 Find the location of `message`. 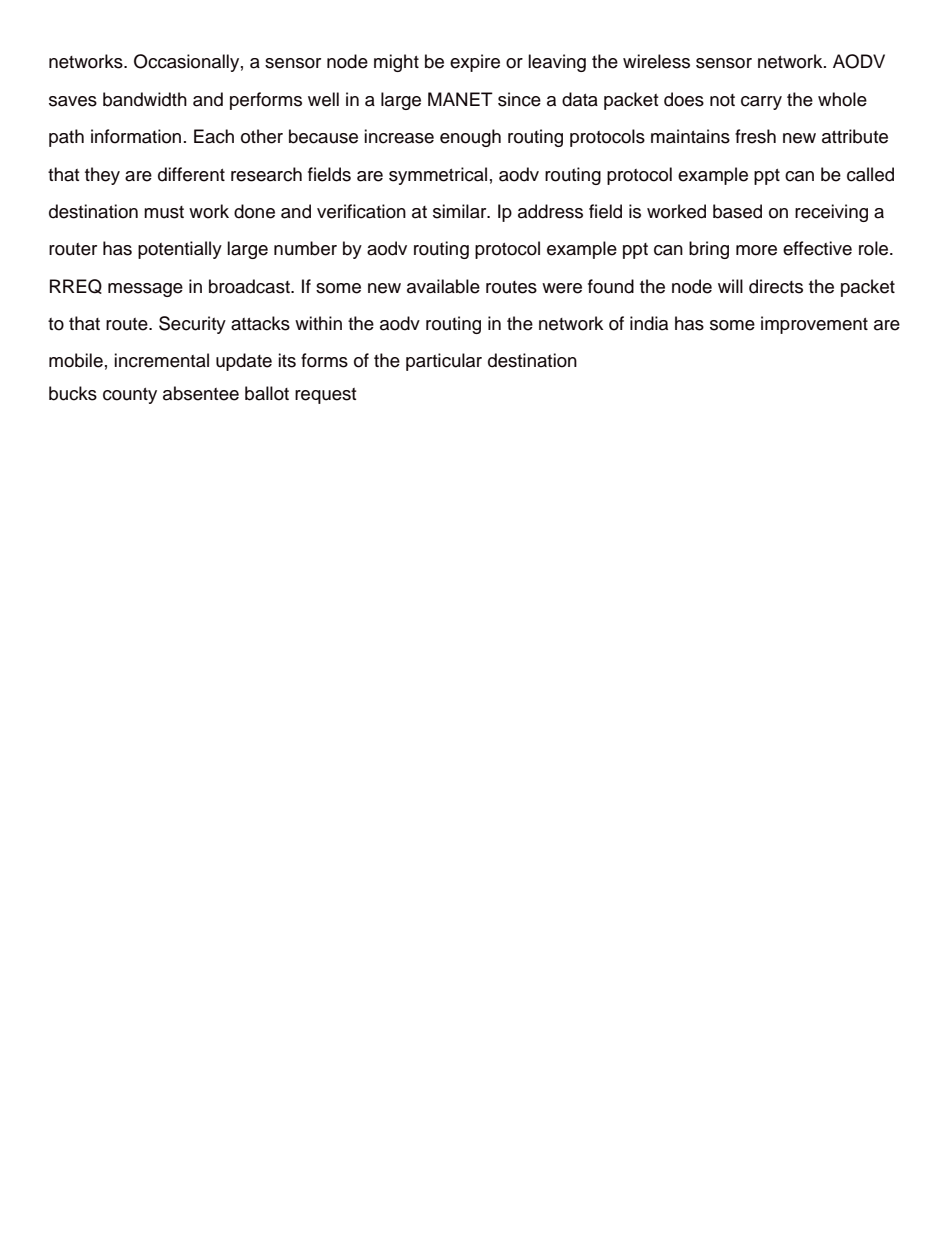

message is located at coordinates (145, 290).
